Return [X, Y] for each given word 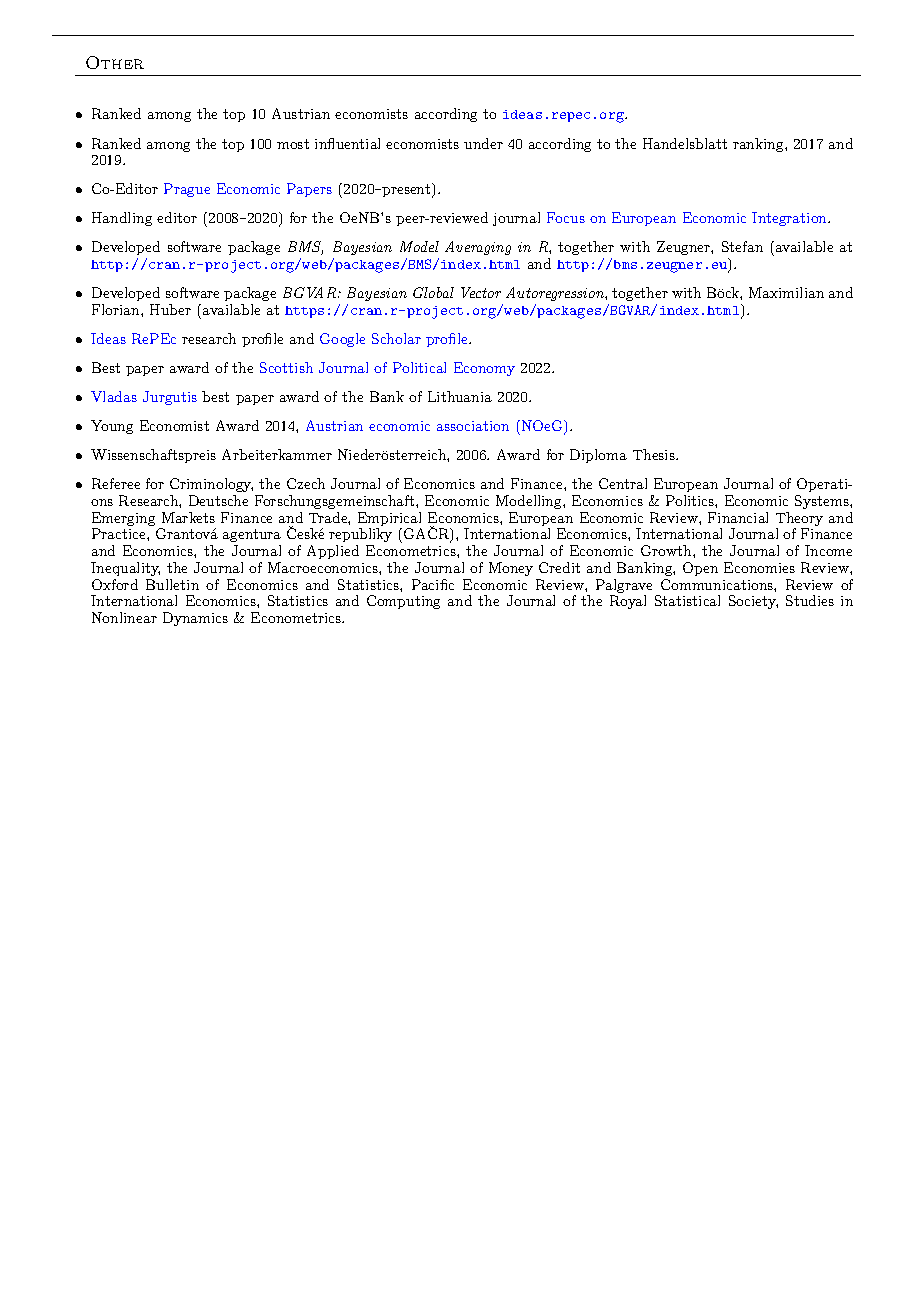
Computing [403, 602]
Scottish [286, 367]
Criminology [211, 485]
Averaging [478, 248]
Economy [484, 369]
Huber [170, 309]
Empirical [389, 520]
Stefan [742, 246]
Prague [187, 190]
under [483, 143]
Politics [691, 500]
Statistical [687, 600]
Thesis [655, 454]
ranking [759, 145]
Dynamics [195, 619]
